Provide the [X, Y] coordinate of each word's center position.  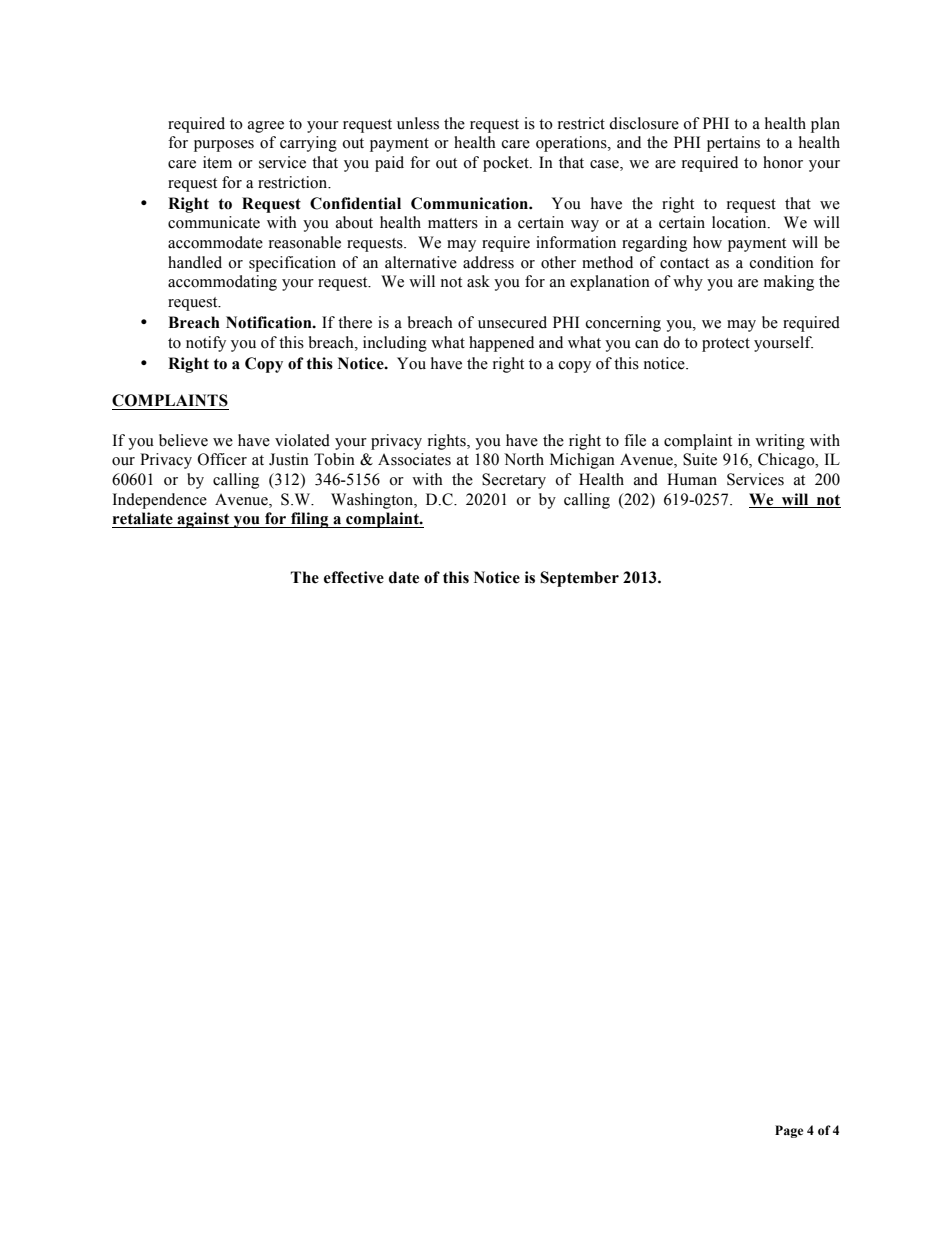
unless [418, 123]
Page [789, 1131]
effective [354, 577]
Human [692, 479]
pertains [733, 144]
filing [310, 520]
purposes [224, 146]
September [579, 579]
